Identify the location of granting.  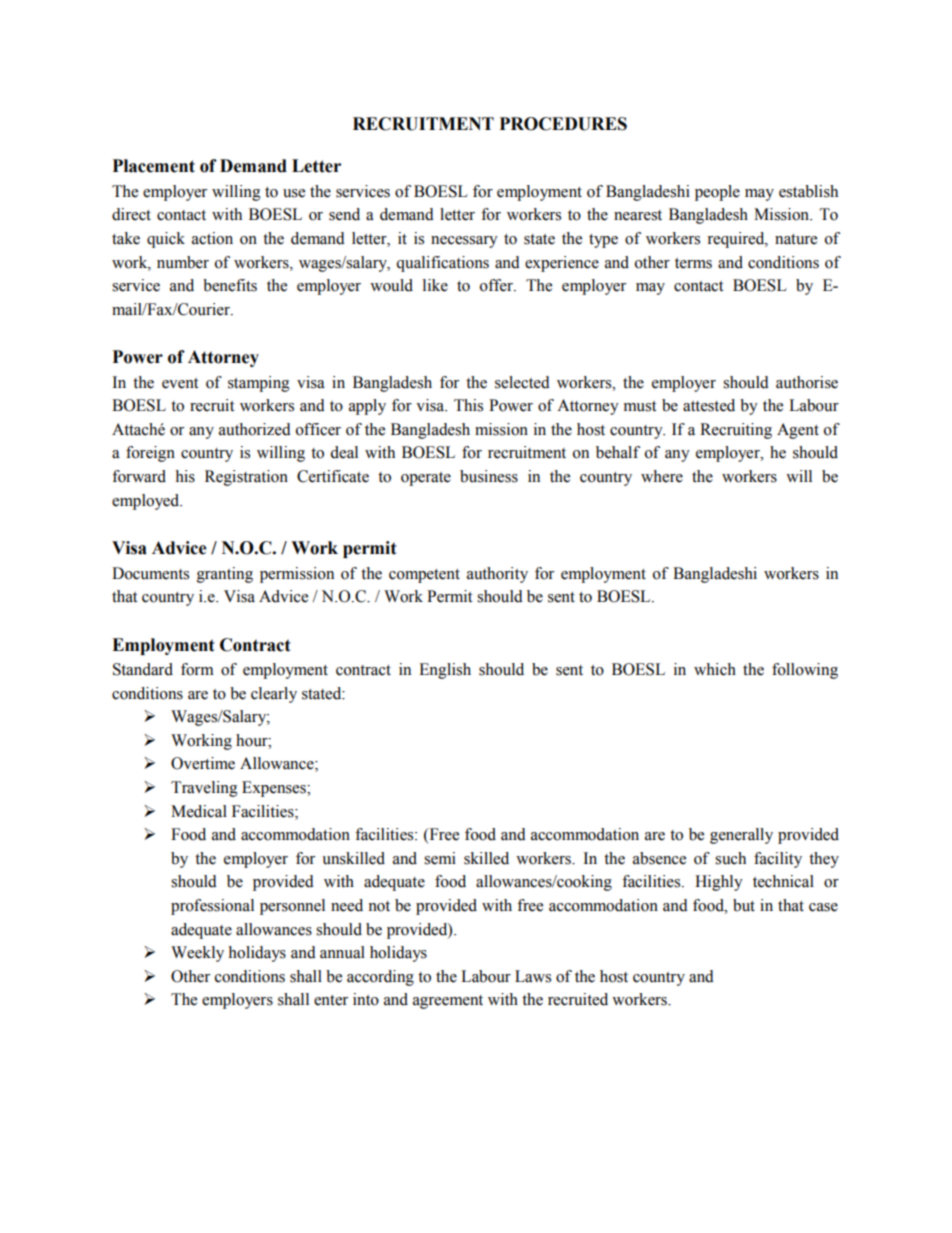
(225, 575).
